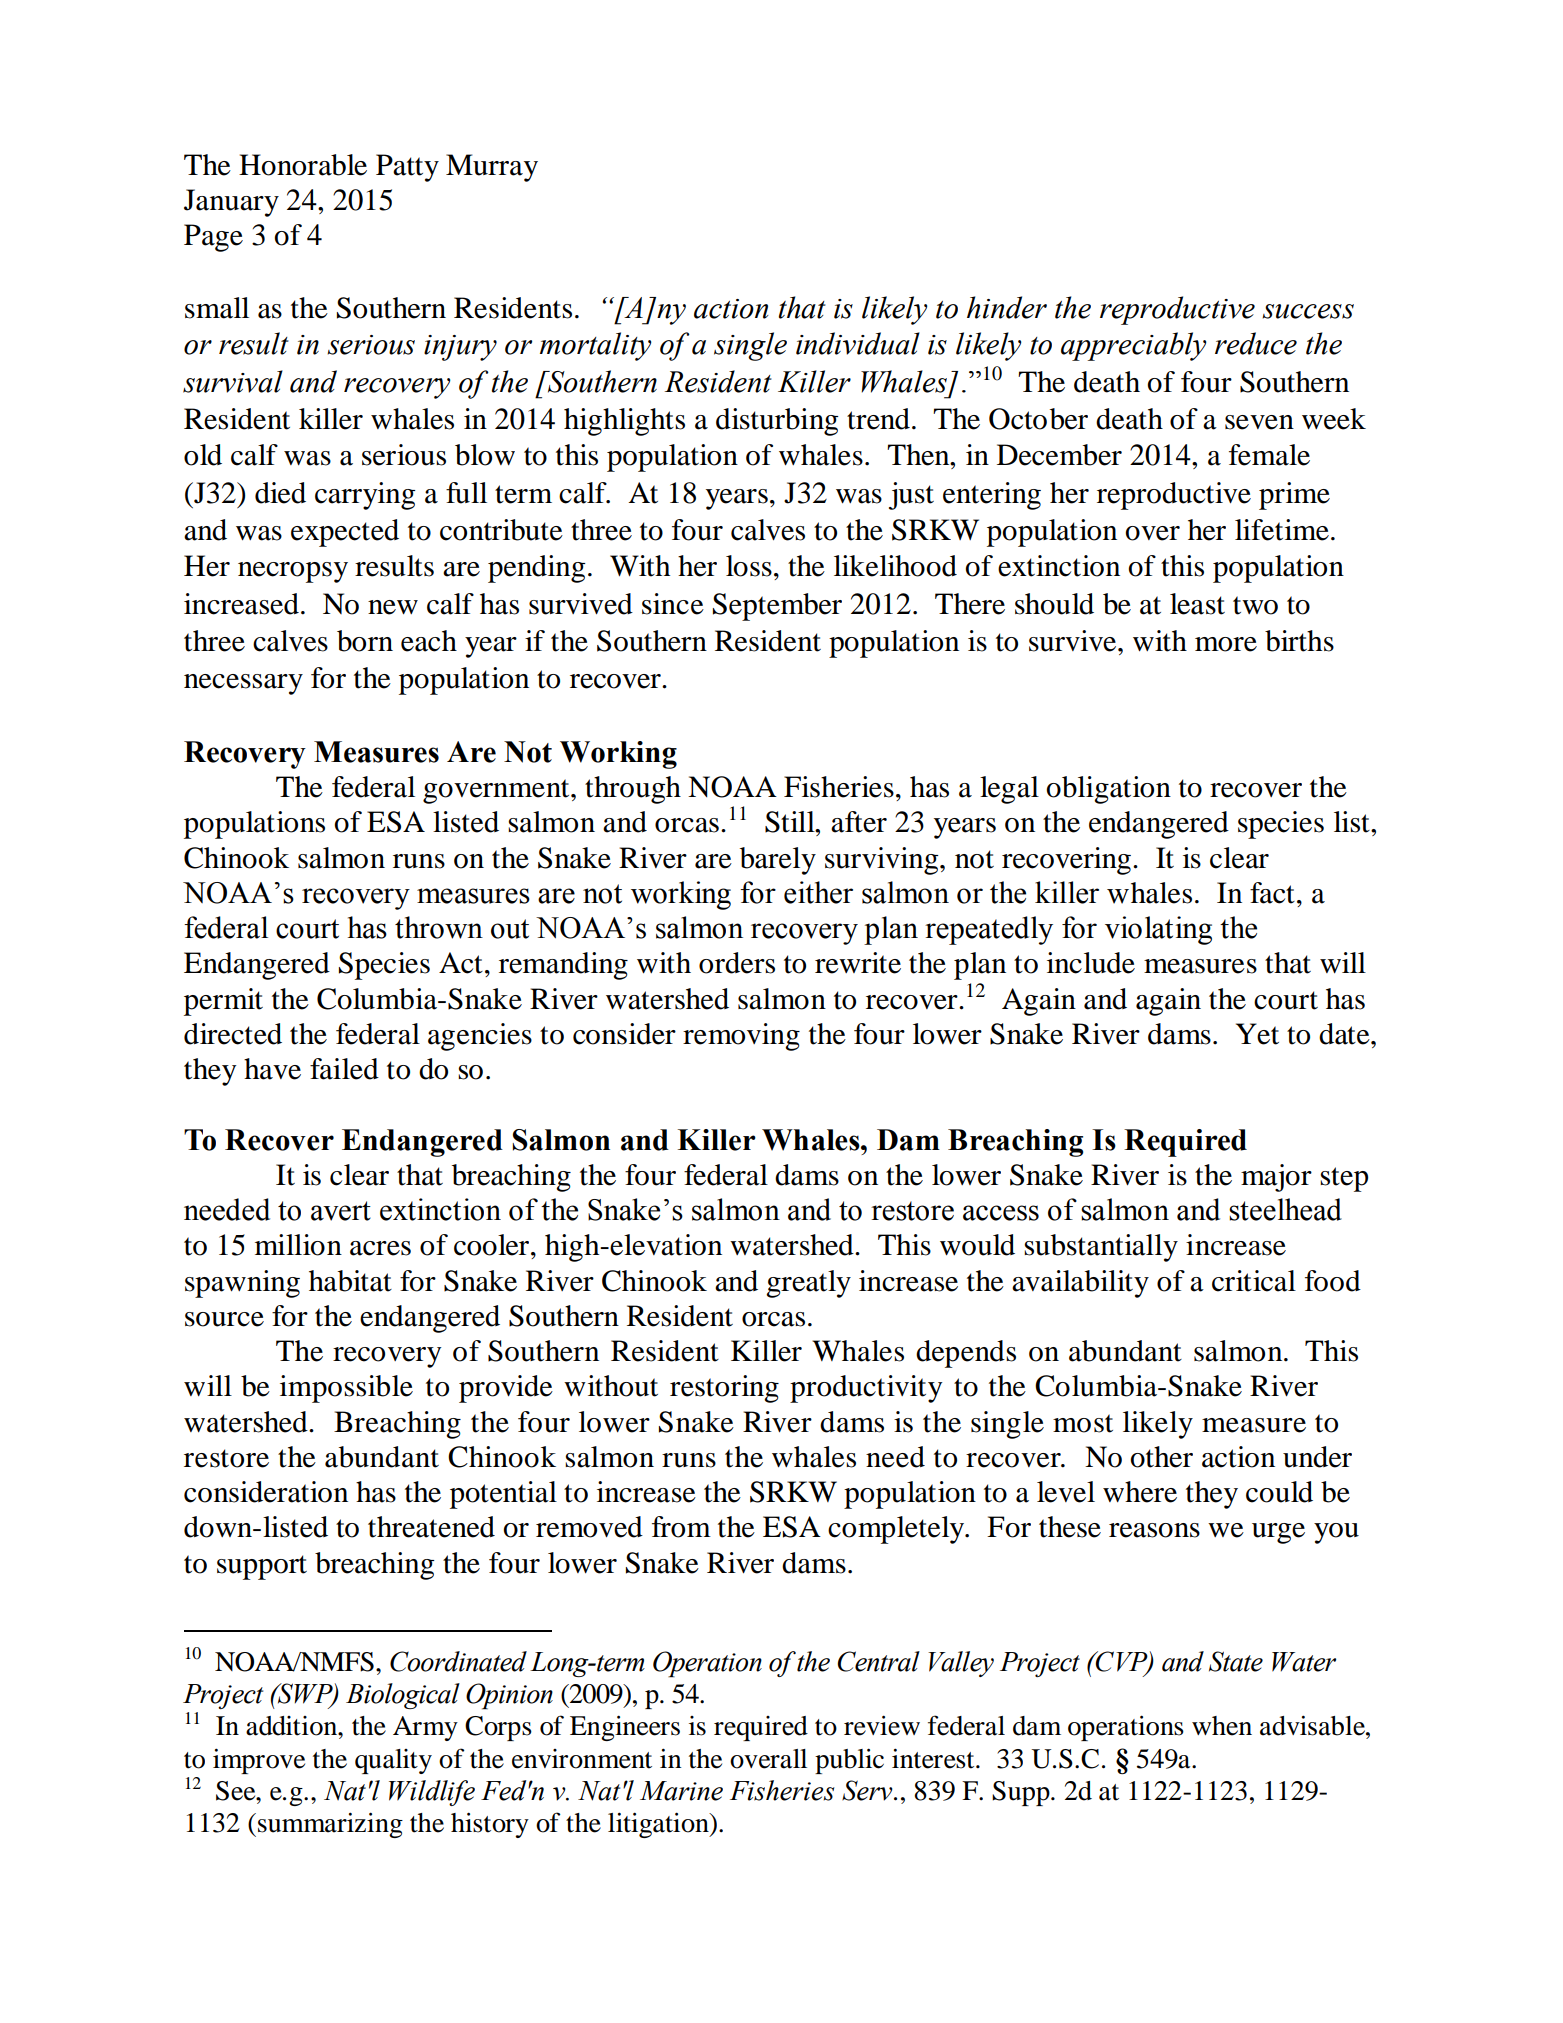 This screenshot has height=2023, width=1563. What do you see at coordinates (439, 927) in the screenshot?
I see `thrown` at bounding box center [439, 927].
